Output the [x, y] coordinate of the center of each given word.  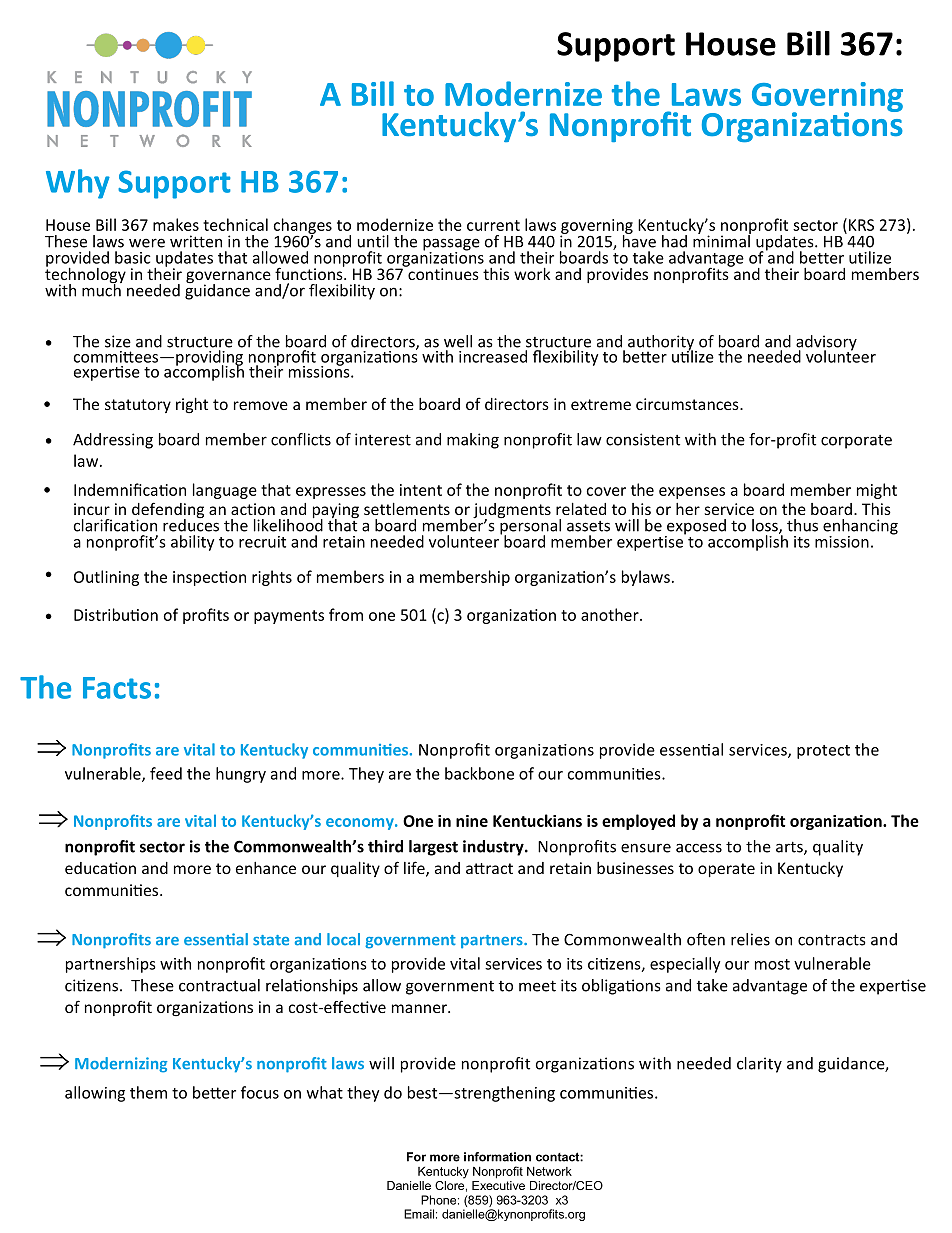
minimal [722, 240]
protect [823, 752]
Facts [117, 688]
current [493, 225]
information [497, 1157]
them [148, 1092]
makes [176, 224]
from [346, 614]
